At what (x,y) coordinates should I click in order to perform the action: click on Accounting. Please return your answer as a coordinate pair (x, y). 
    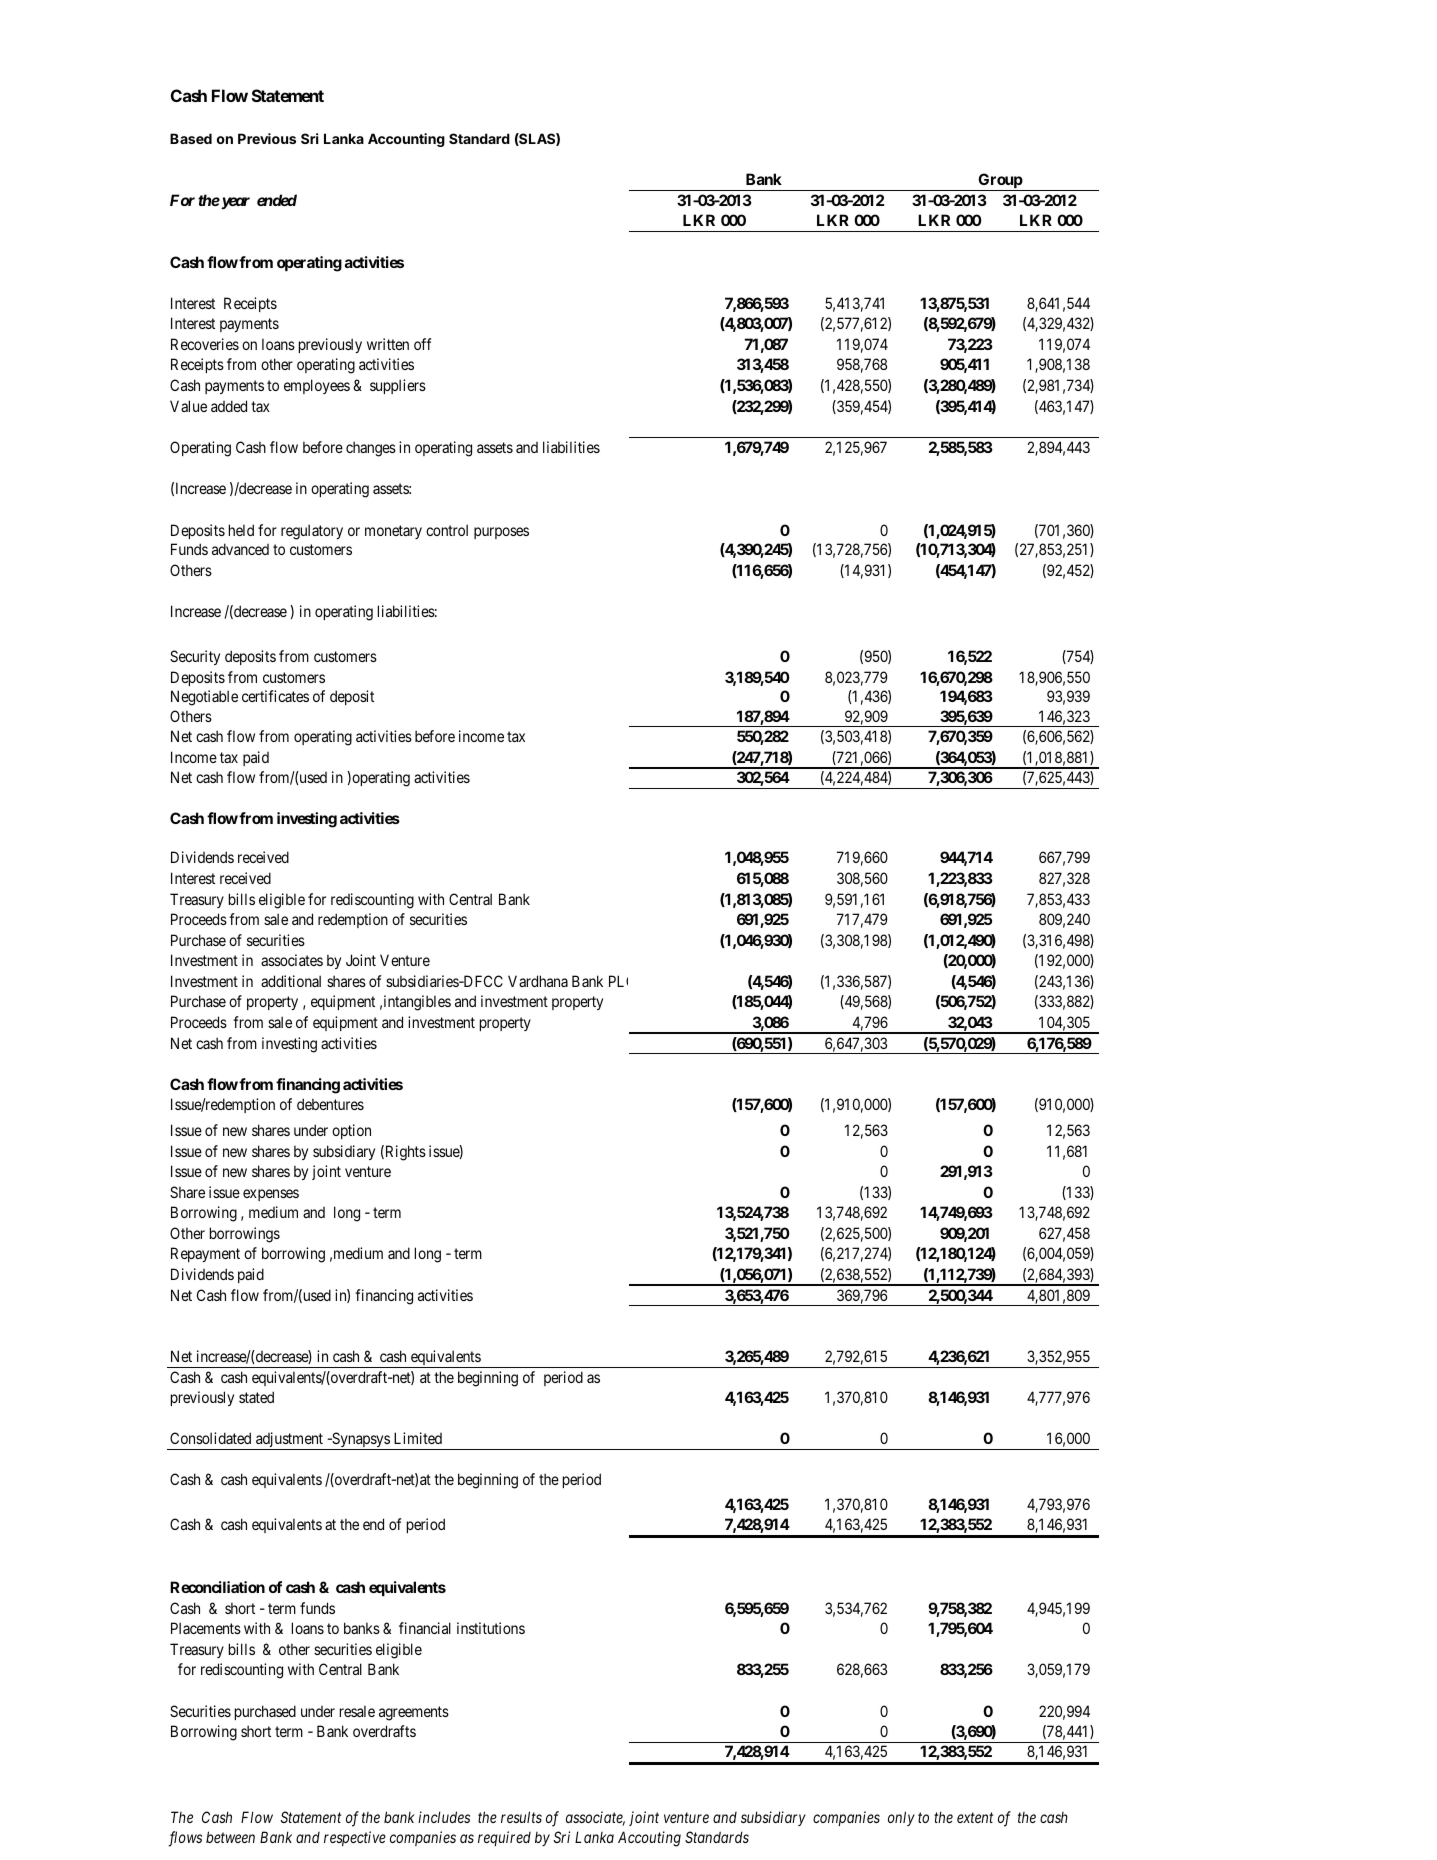
    Looking at the image, I should click on (406, 140).
